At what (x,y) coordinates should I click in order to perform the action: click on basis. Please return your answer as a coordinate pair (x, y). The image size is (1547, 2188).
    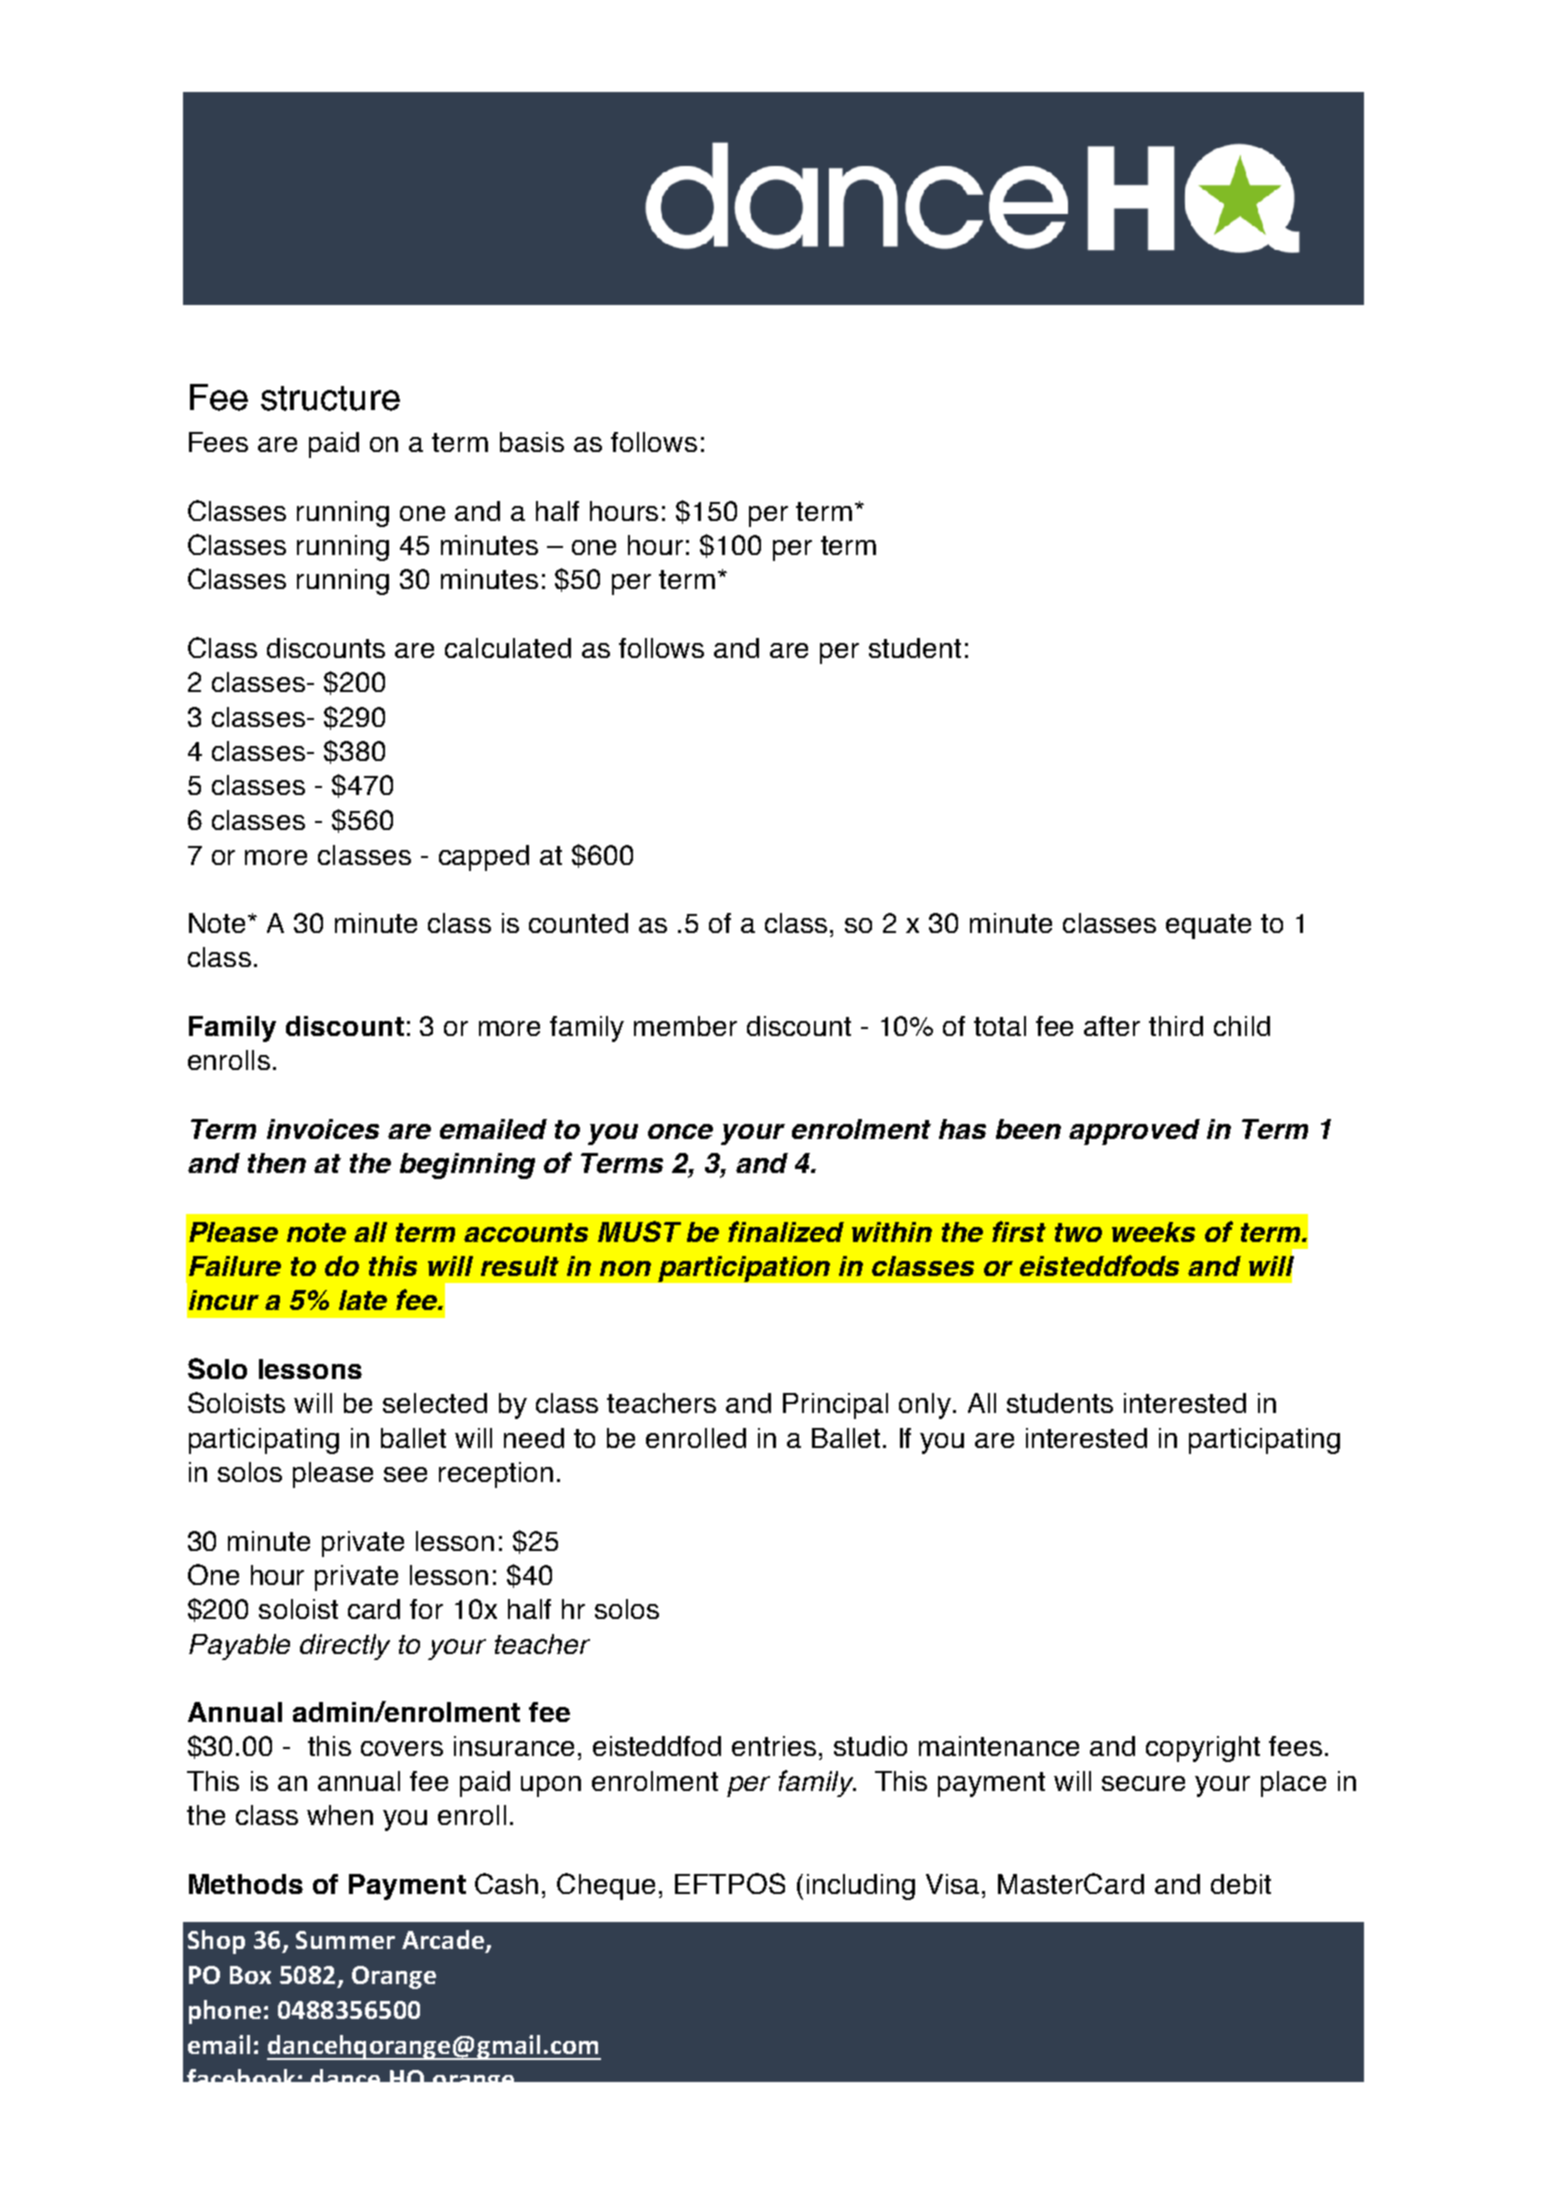
    Looking at the image, I should click on (532, 442).
